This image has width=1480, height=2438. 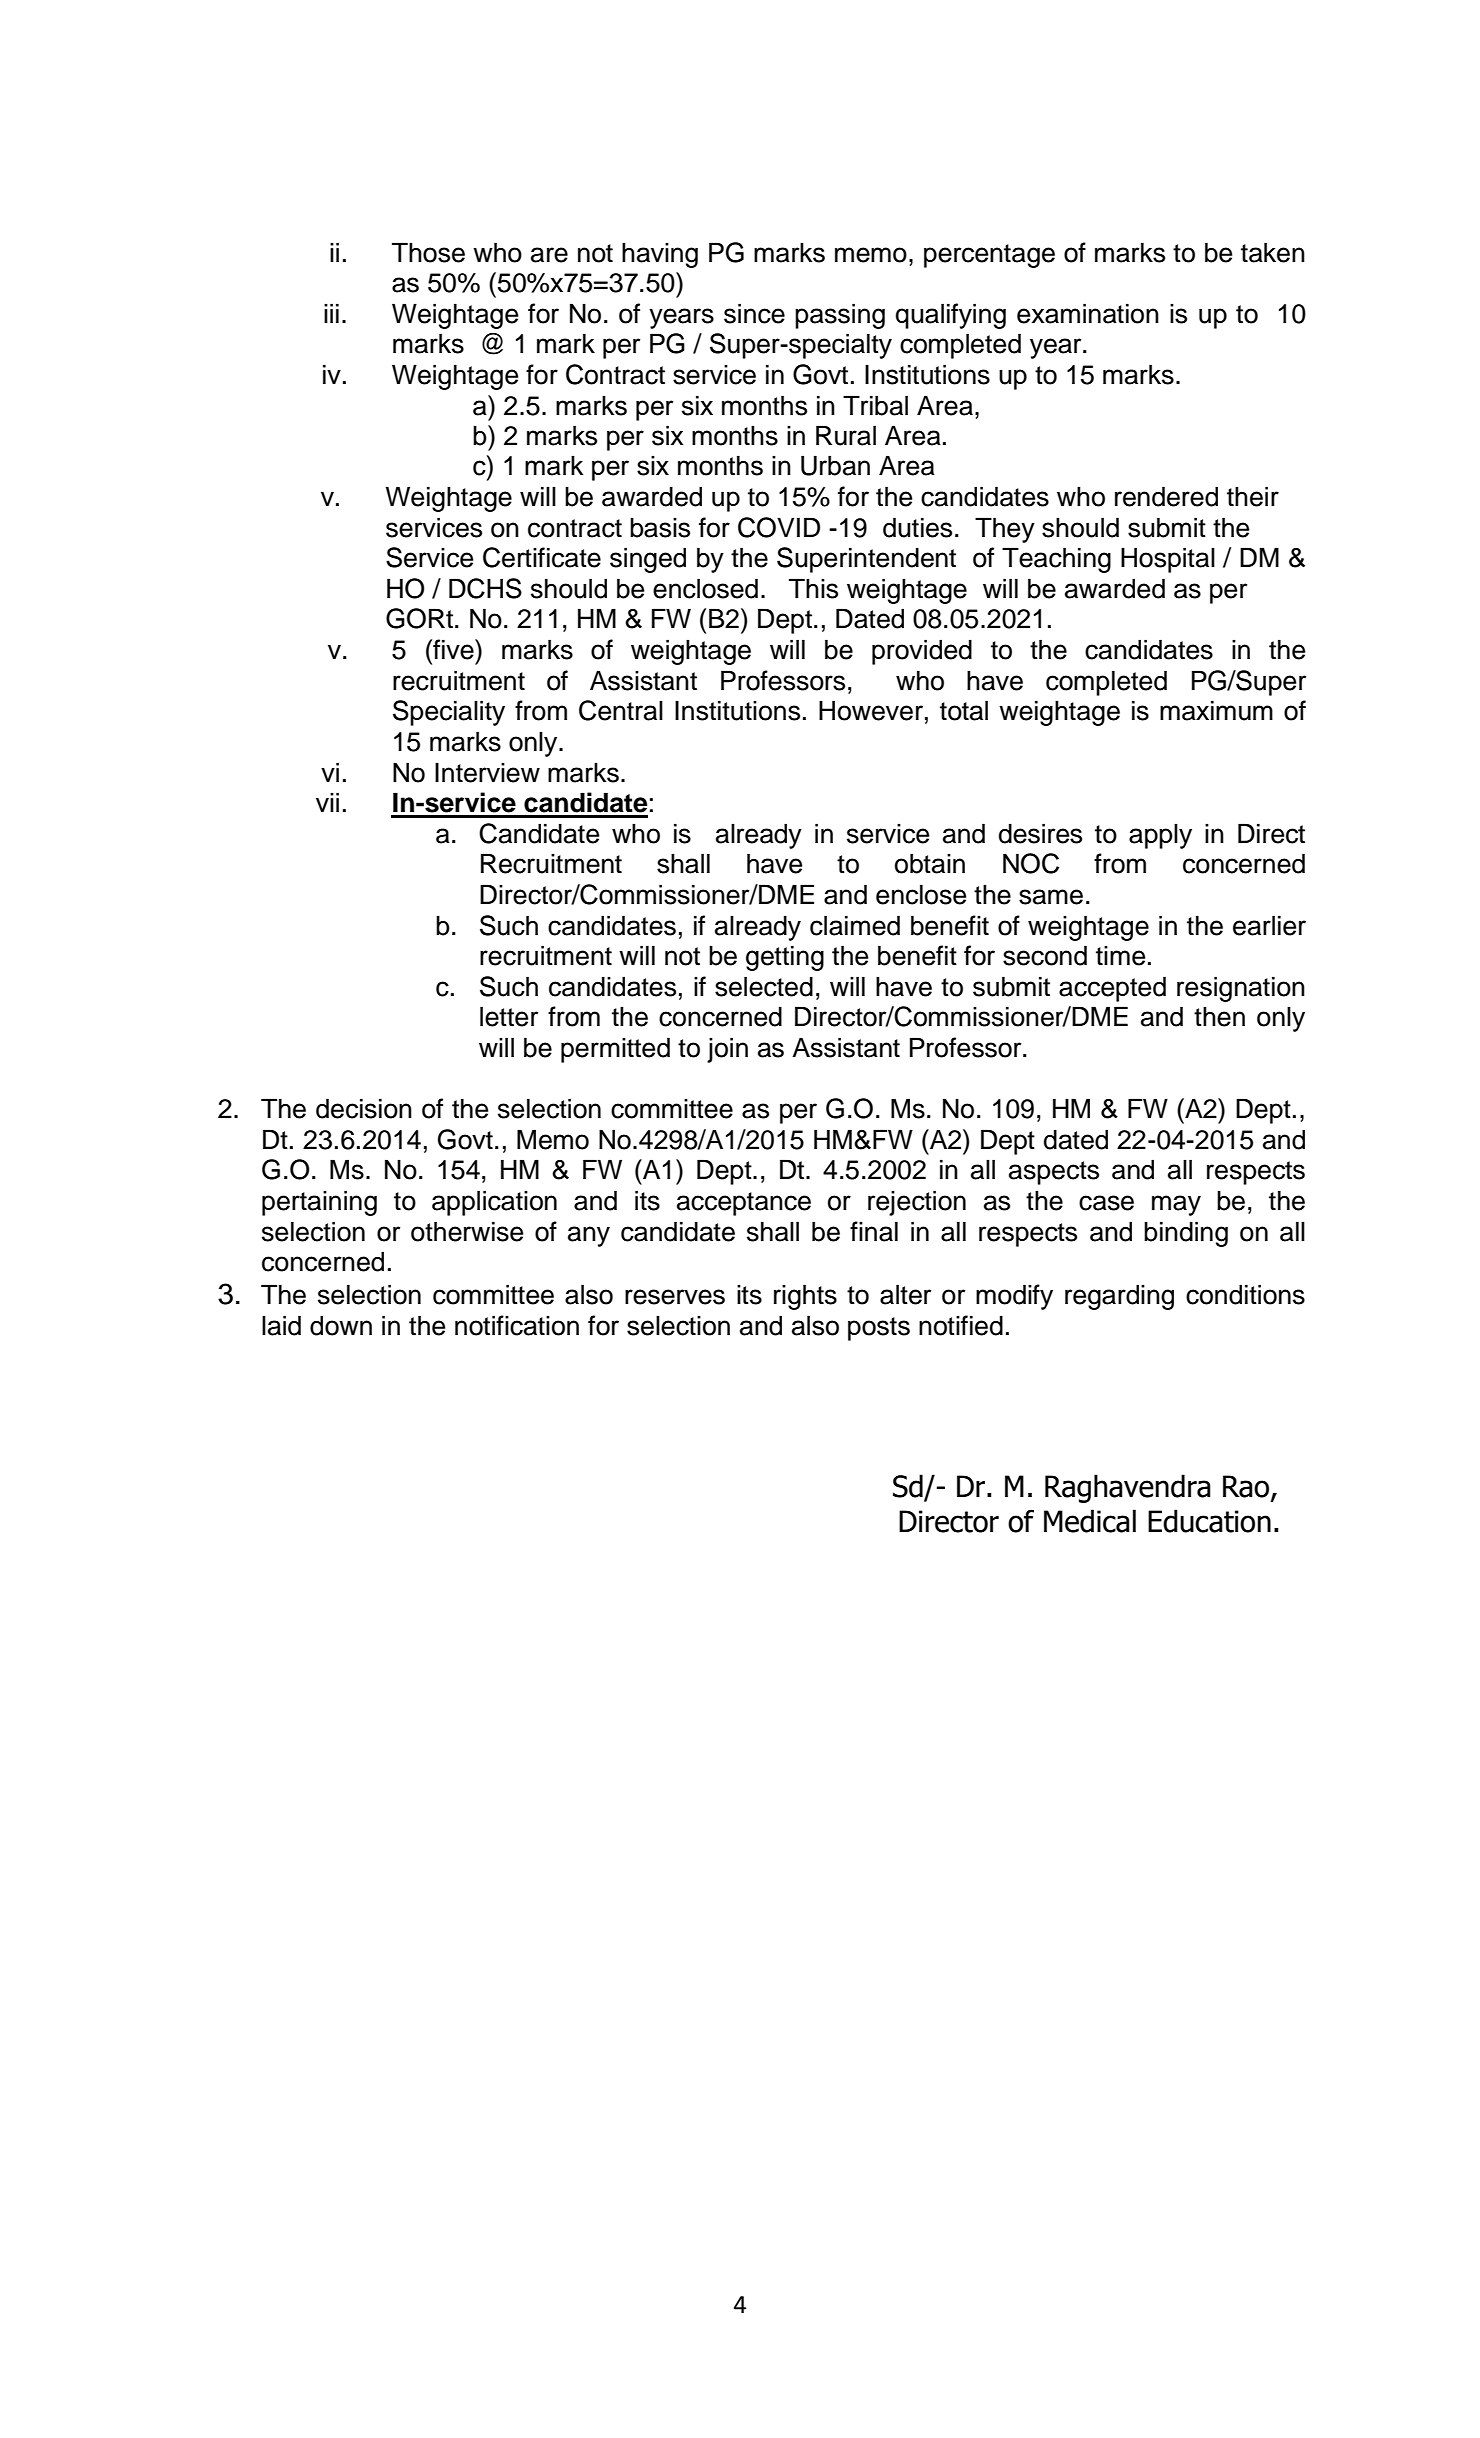 I want to click on claimed, so click(x=855, y=925).
